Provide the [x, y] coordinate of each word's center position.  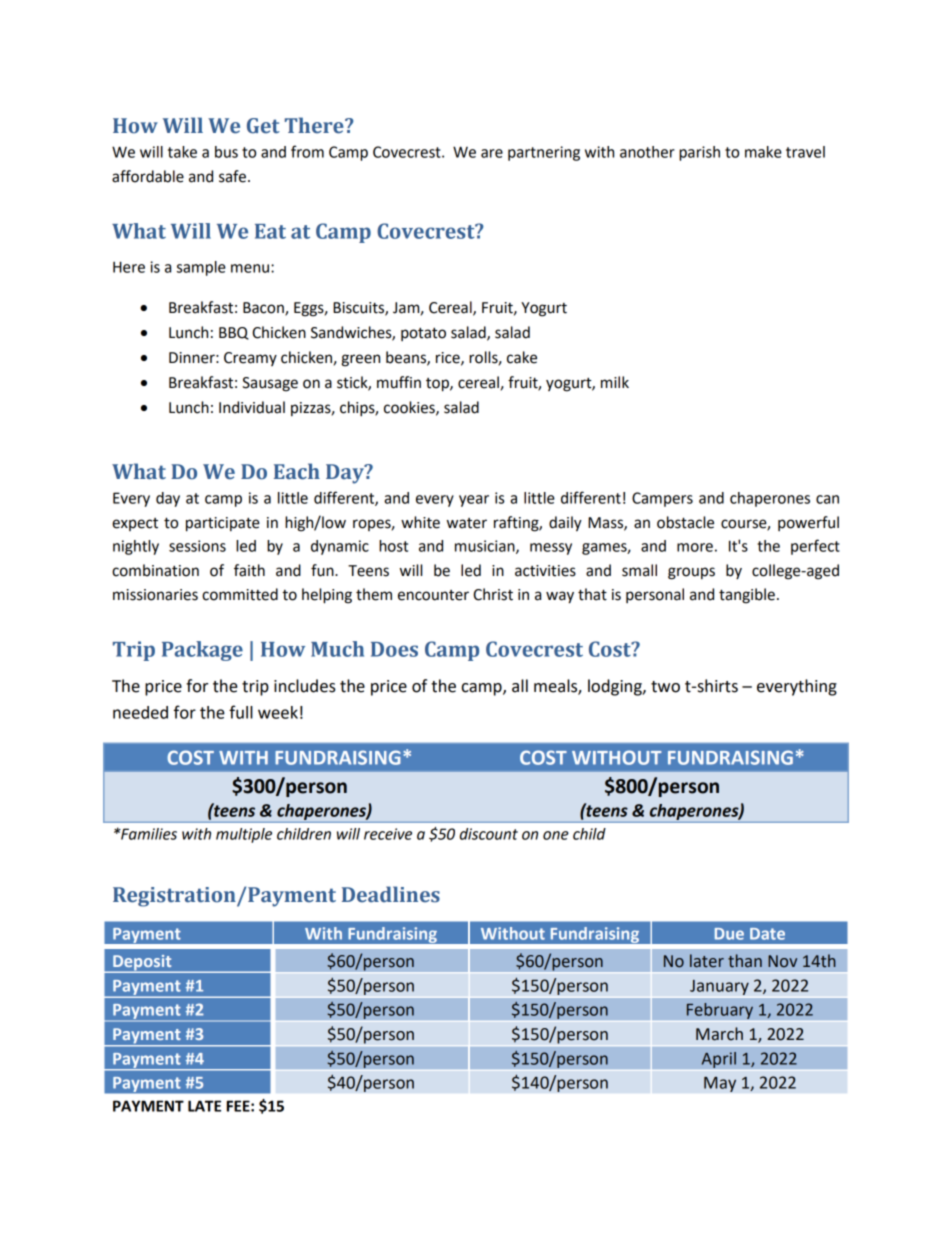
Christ [493, 594]
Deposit [142, 964]
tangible [747, 596]
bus [226, 152]
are [492, 153]
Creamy [250, 359]
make [763, 152]
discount [489, 834]
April [718, 1060]
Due [729, 934]
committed [240, 594]
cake [522, 357]
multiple [244, 835]
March [719, 1034]
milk [615, 382]
